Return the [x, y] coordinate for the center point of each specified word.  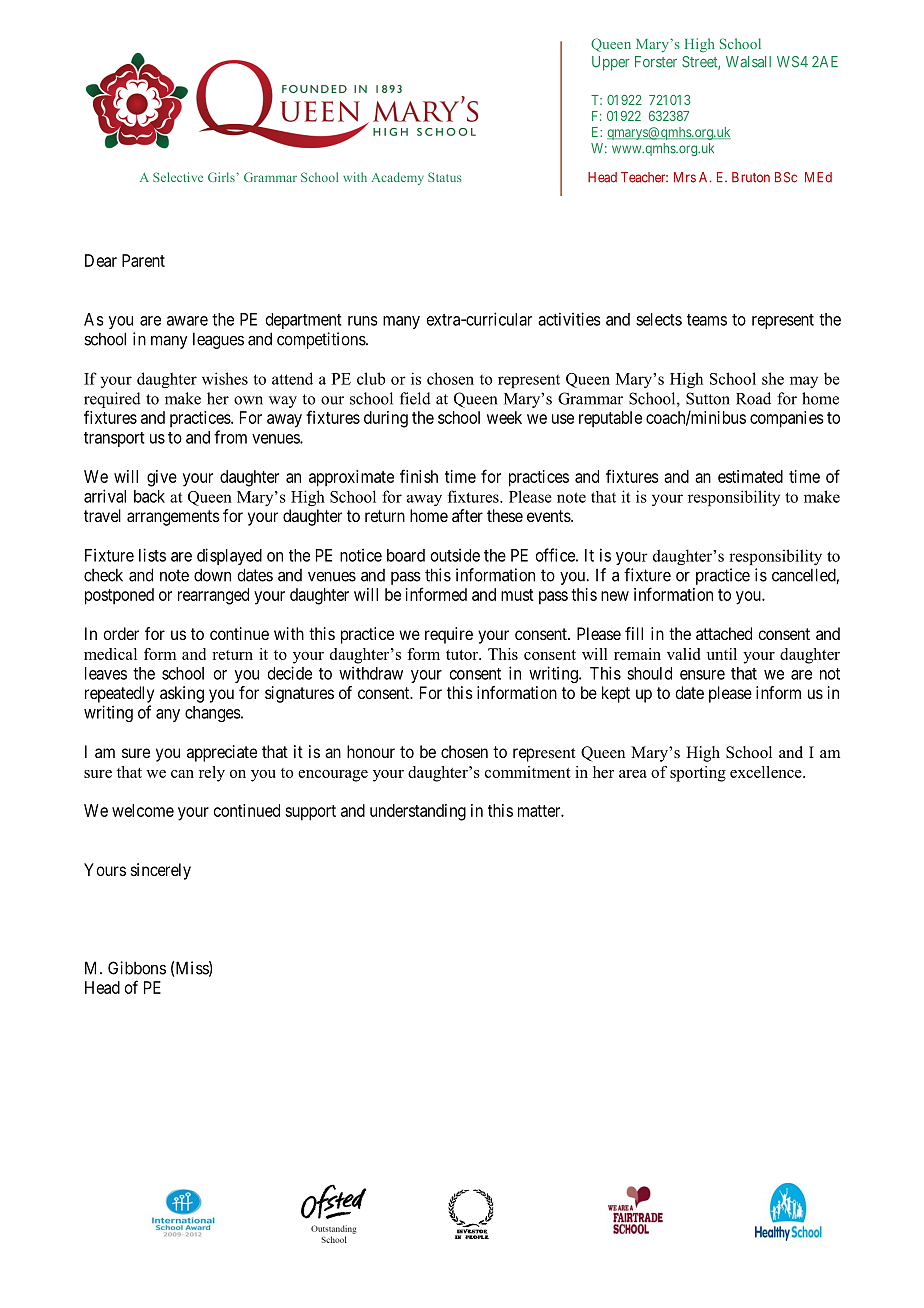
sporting [698, 774]
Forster [656, 62]
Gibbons [137, 968]
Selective [178, 177]
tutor [463, 655]
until [722, 654]
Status [445, 177]
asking [182, 694]
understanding [418, 812]
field [415, 398]
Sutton [708, 398]
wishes [225, 378]
